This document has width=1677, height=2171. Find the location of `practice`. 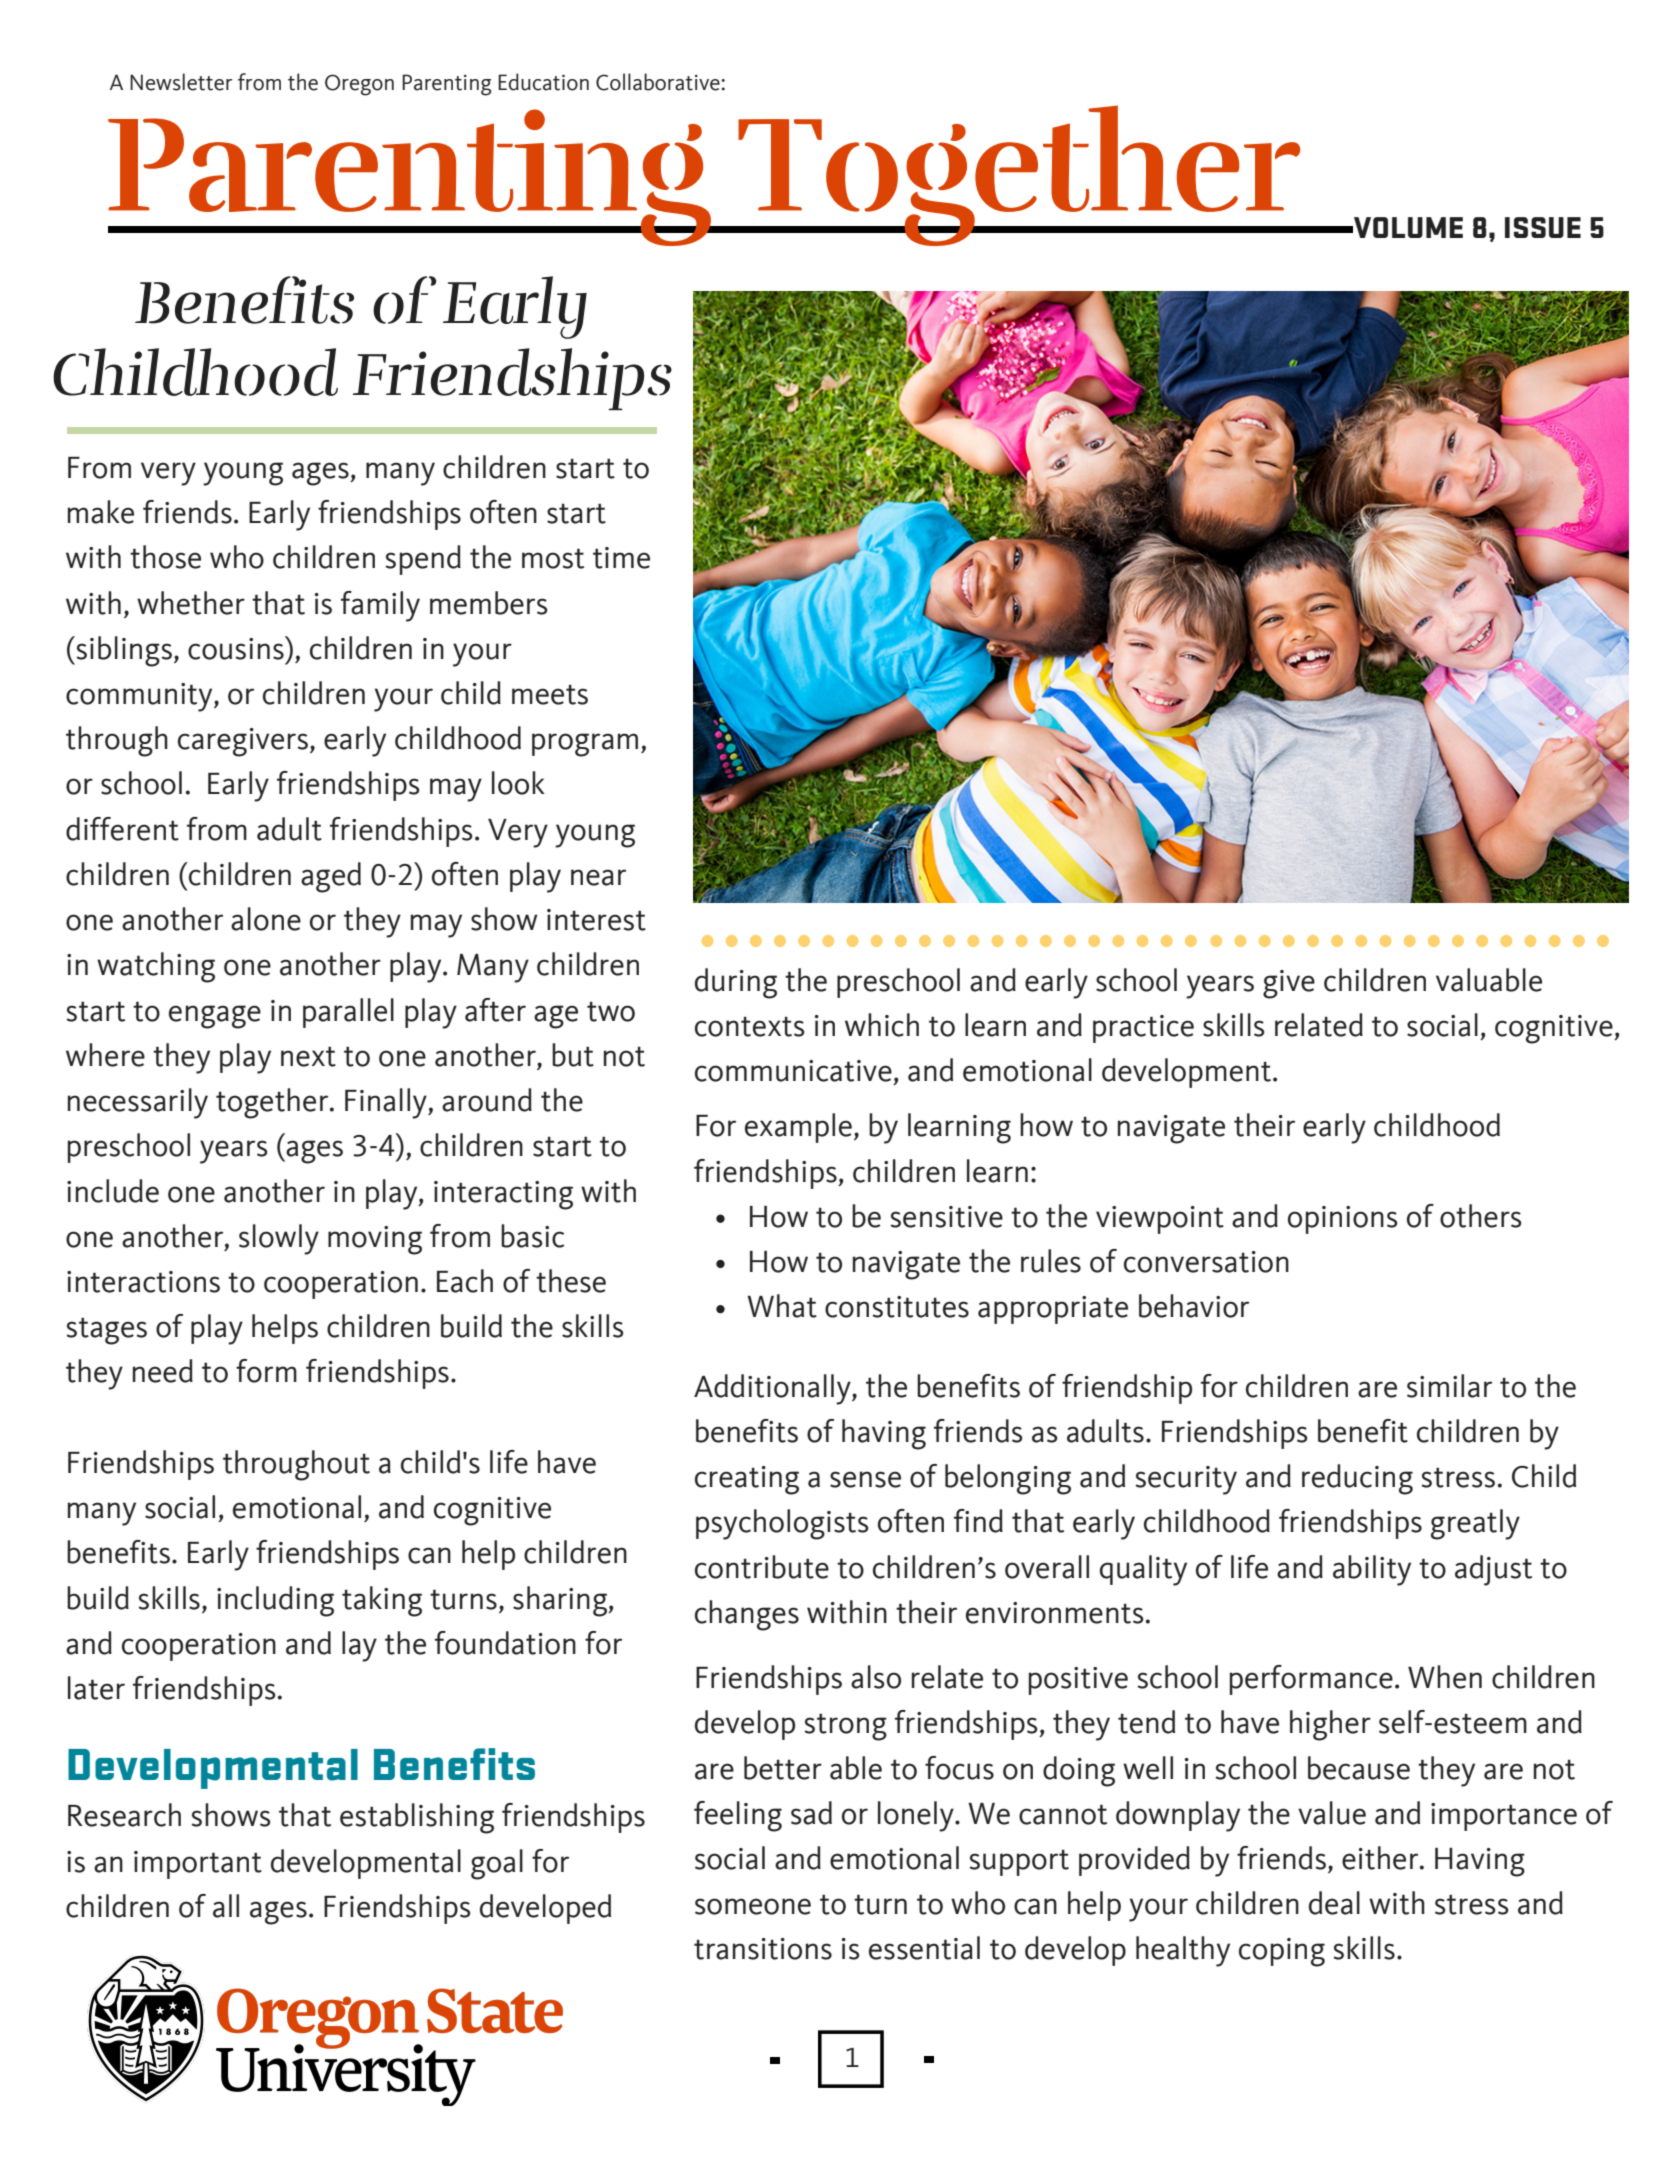

practice is located at coordinates (1143, 1029).
